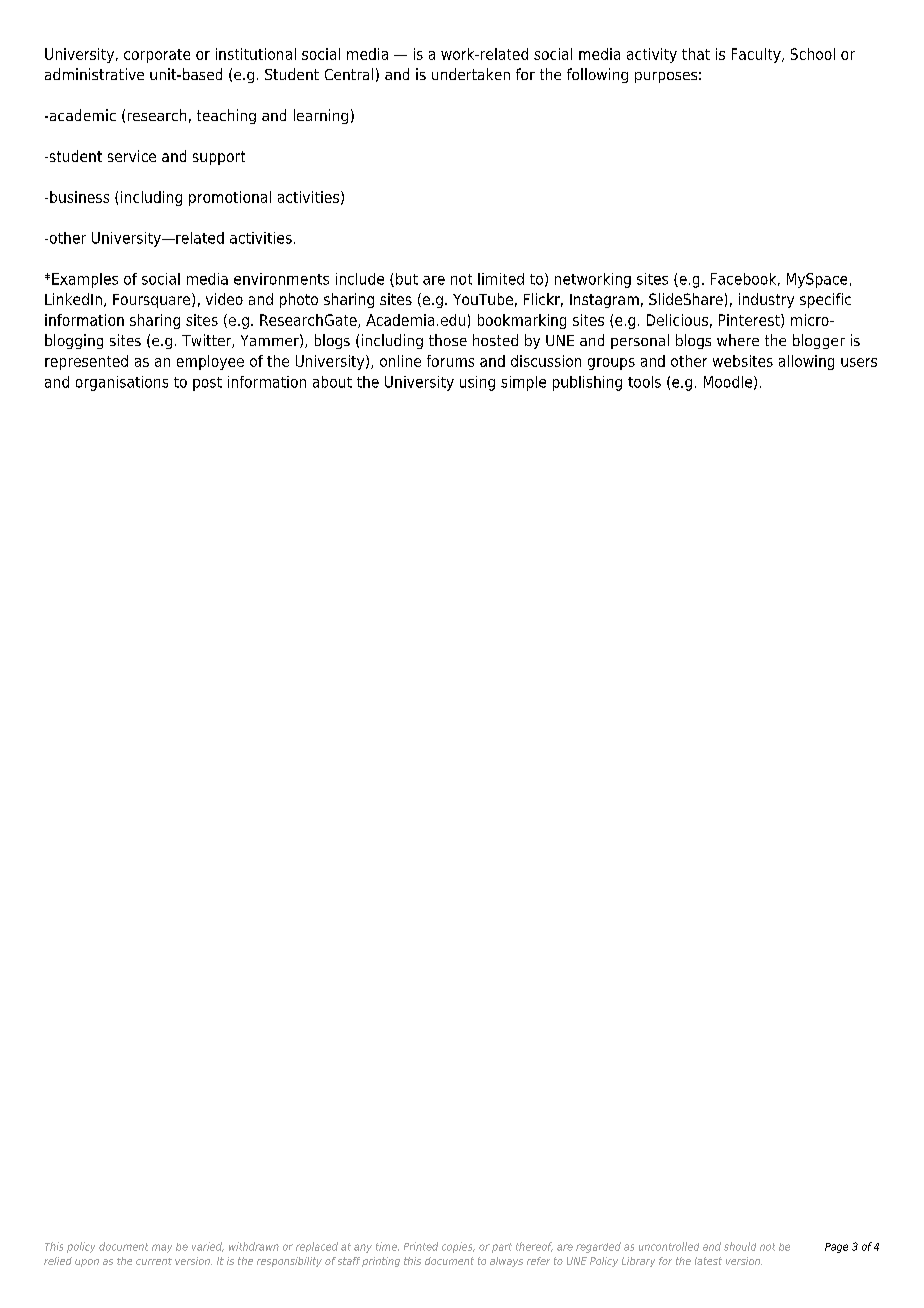  Describe the element at coordinates (162, 1248) in the page. I see `may` at that location.
